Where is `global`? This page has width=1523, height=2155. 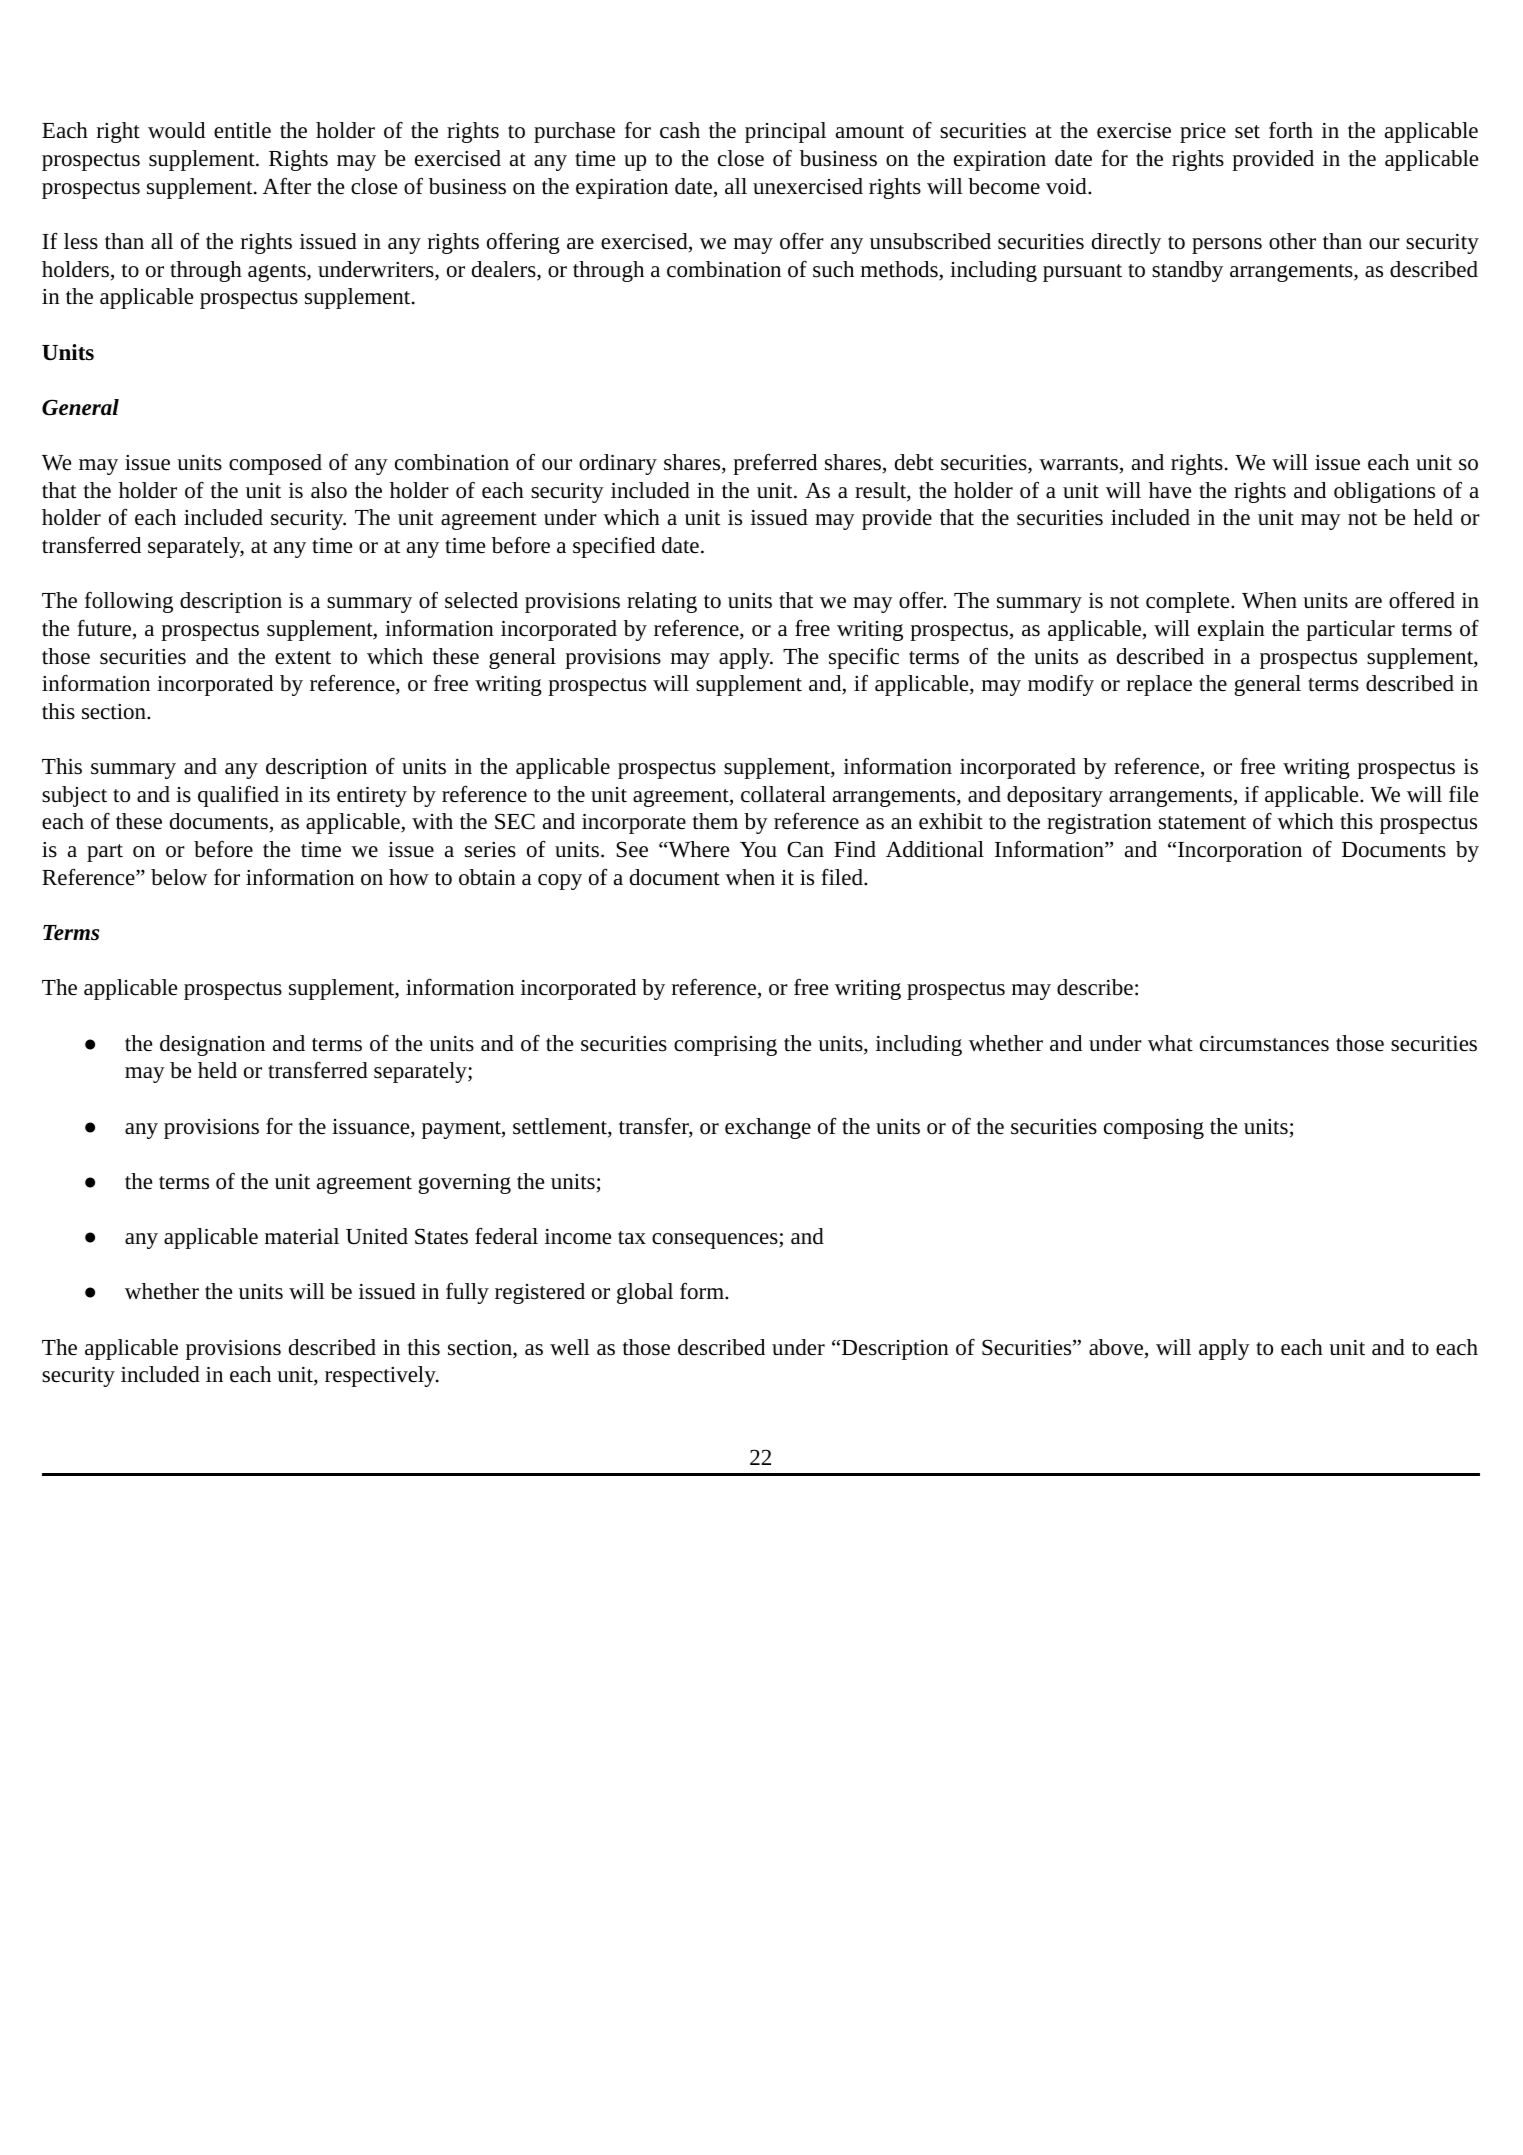
global is located at coordinates (645, 1293).
